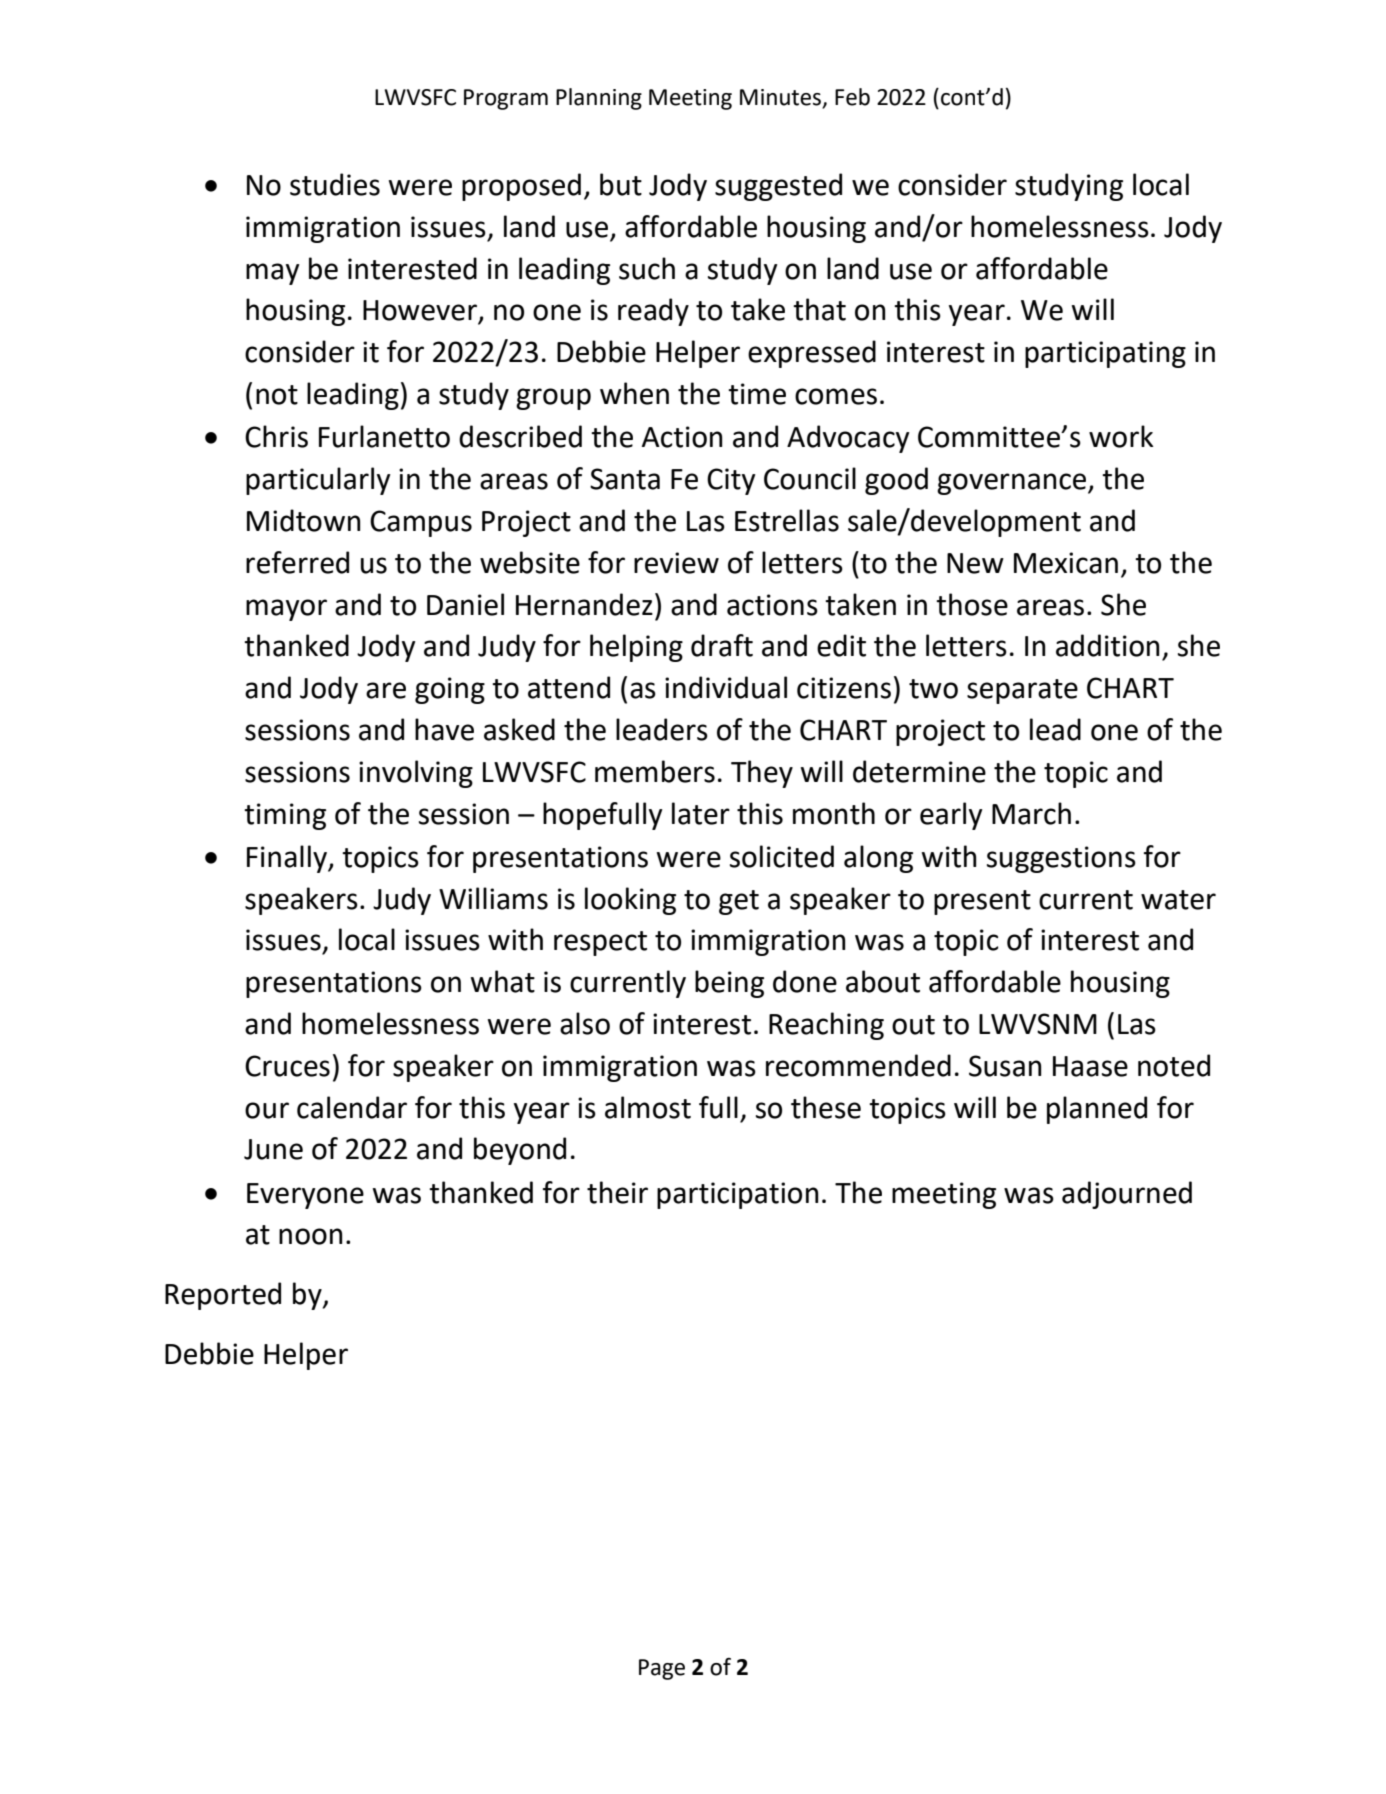 The height and width of the screenshot is (1794, 1386). I want to click on suggested, so click(778, 187).
